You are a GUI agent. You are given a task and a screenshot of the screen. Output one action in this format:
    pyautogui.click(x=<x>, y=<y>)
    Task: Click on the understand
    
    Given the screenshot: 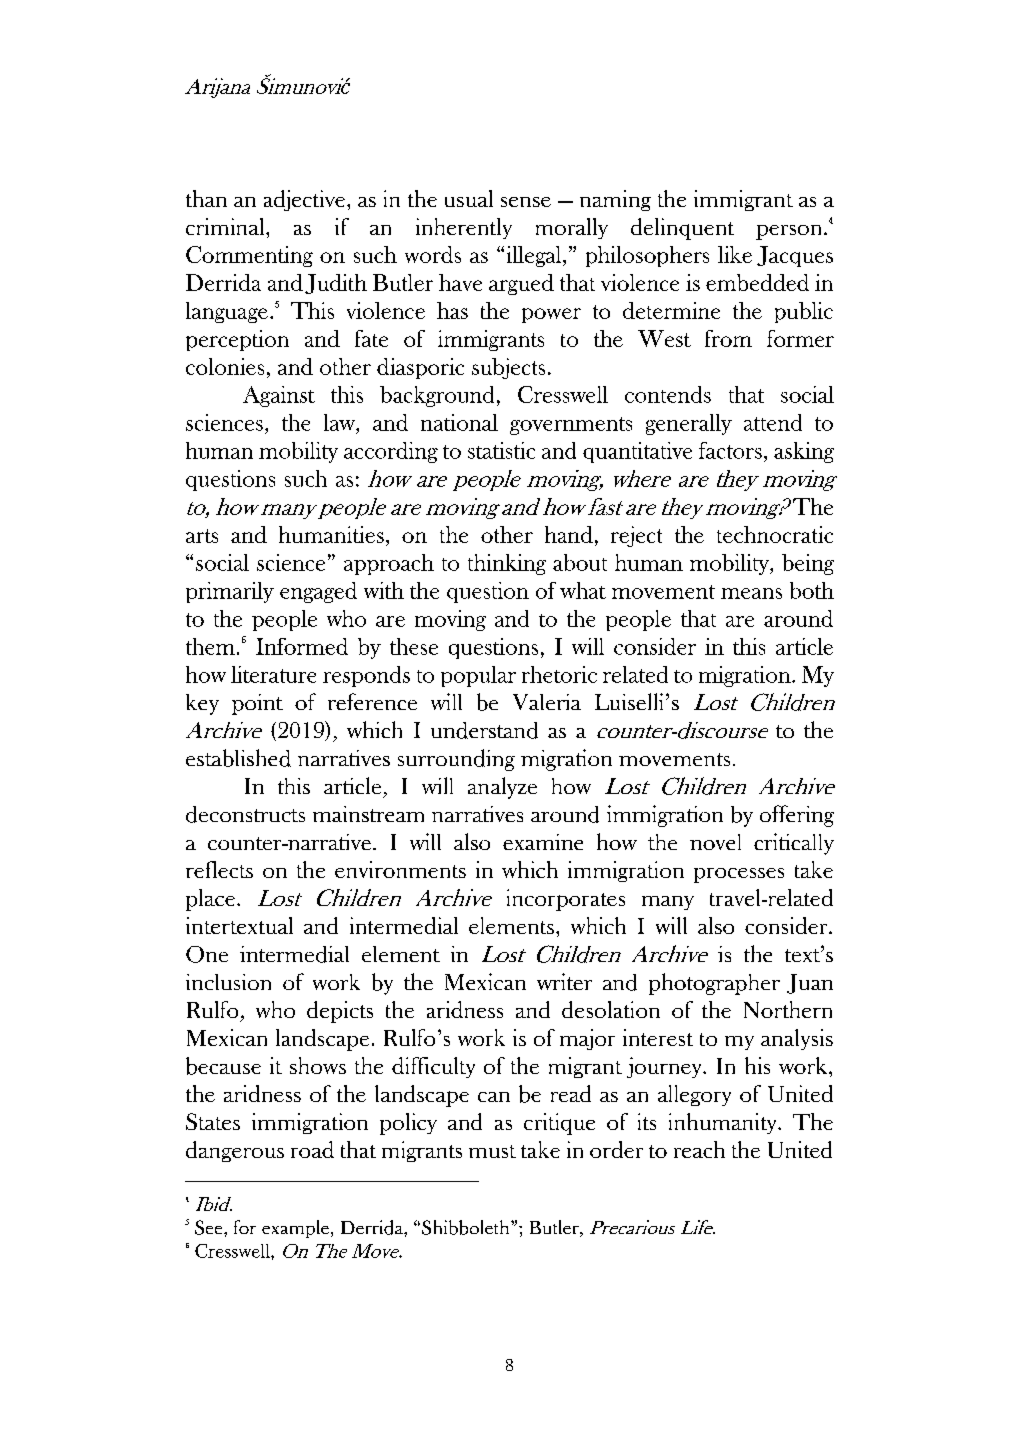 What is the action you would take?
    pyautogui.click(x=484, y=730)
